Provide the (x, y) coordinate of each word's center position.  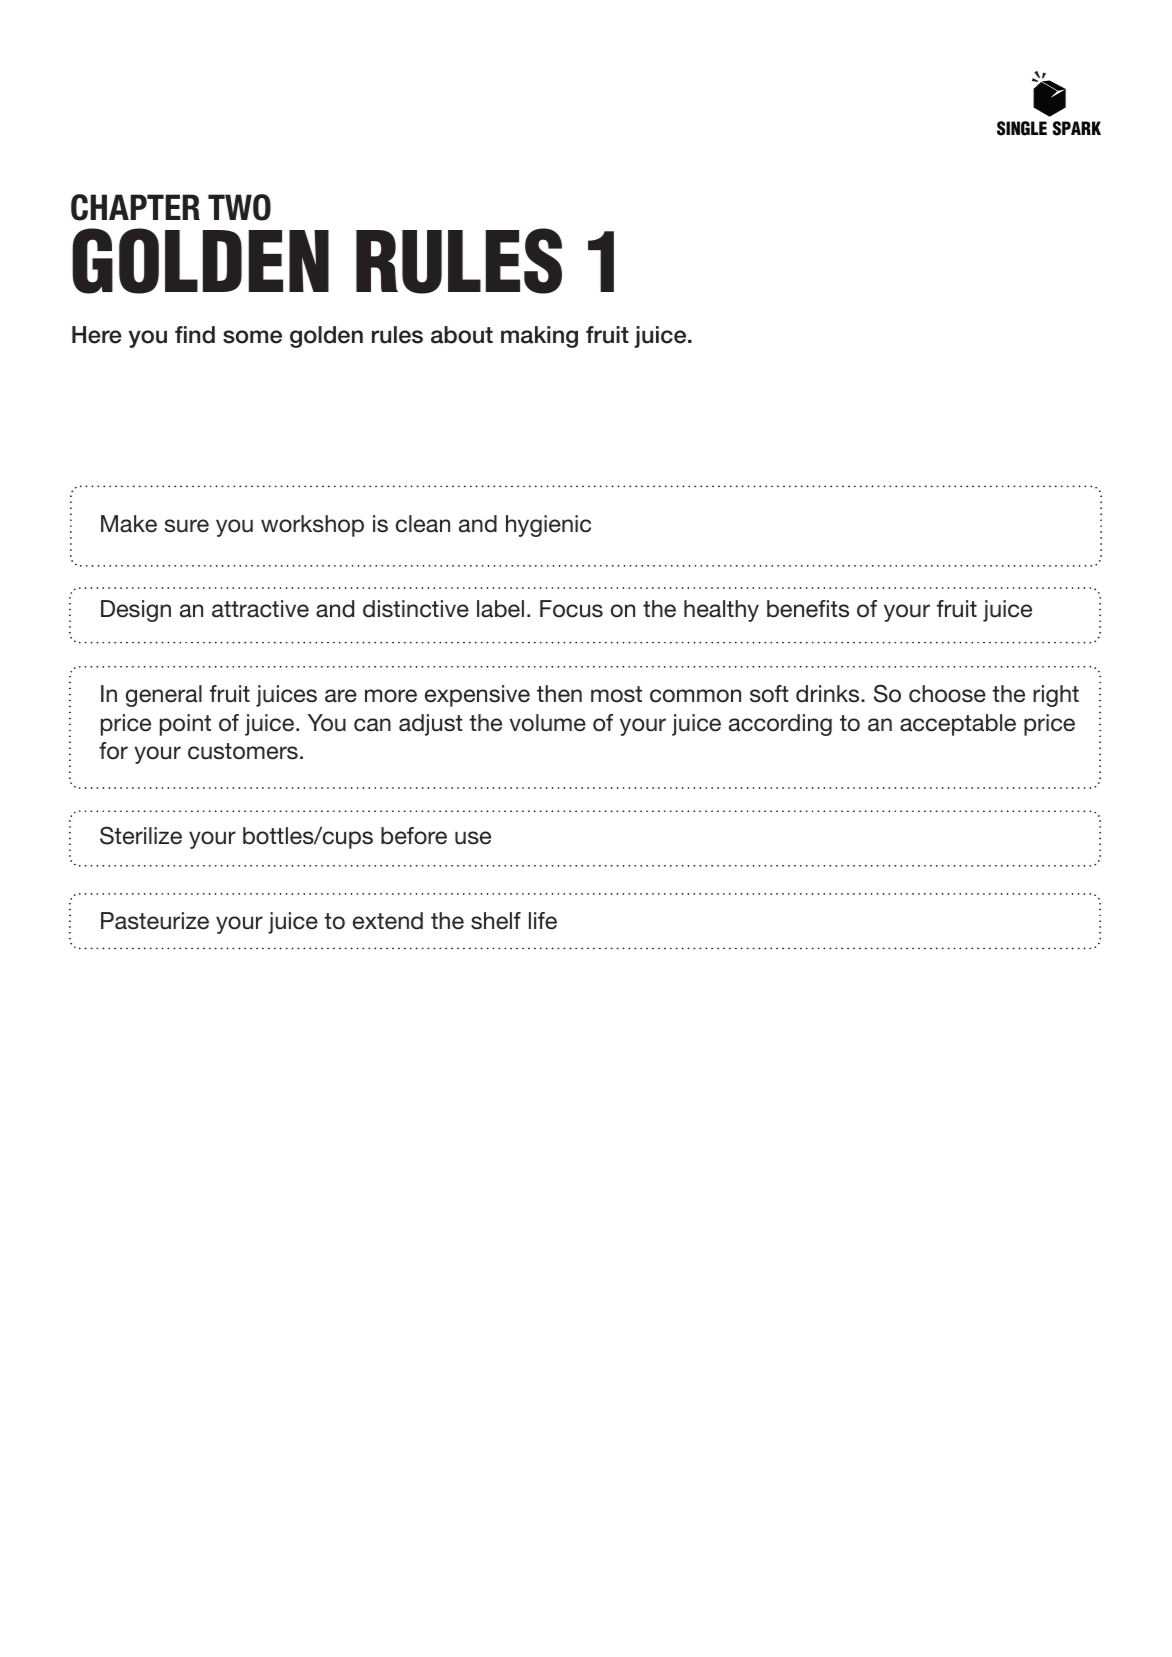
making (539, 337)
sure (187, 526)
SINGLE (1022, 128)
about (462, 335)
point (185, 725)
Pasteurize (155, 921)
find (195, 335)
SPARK (1076, 128)
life (543, 921)
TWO (239, 207)
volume (548, 723)
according (780, 725)
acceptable (958, 725)
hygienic (548, 526)
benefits (808, 609)
